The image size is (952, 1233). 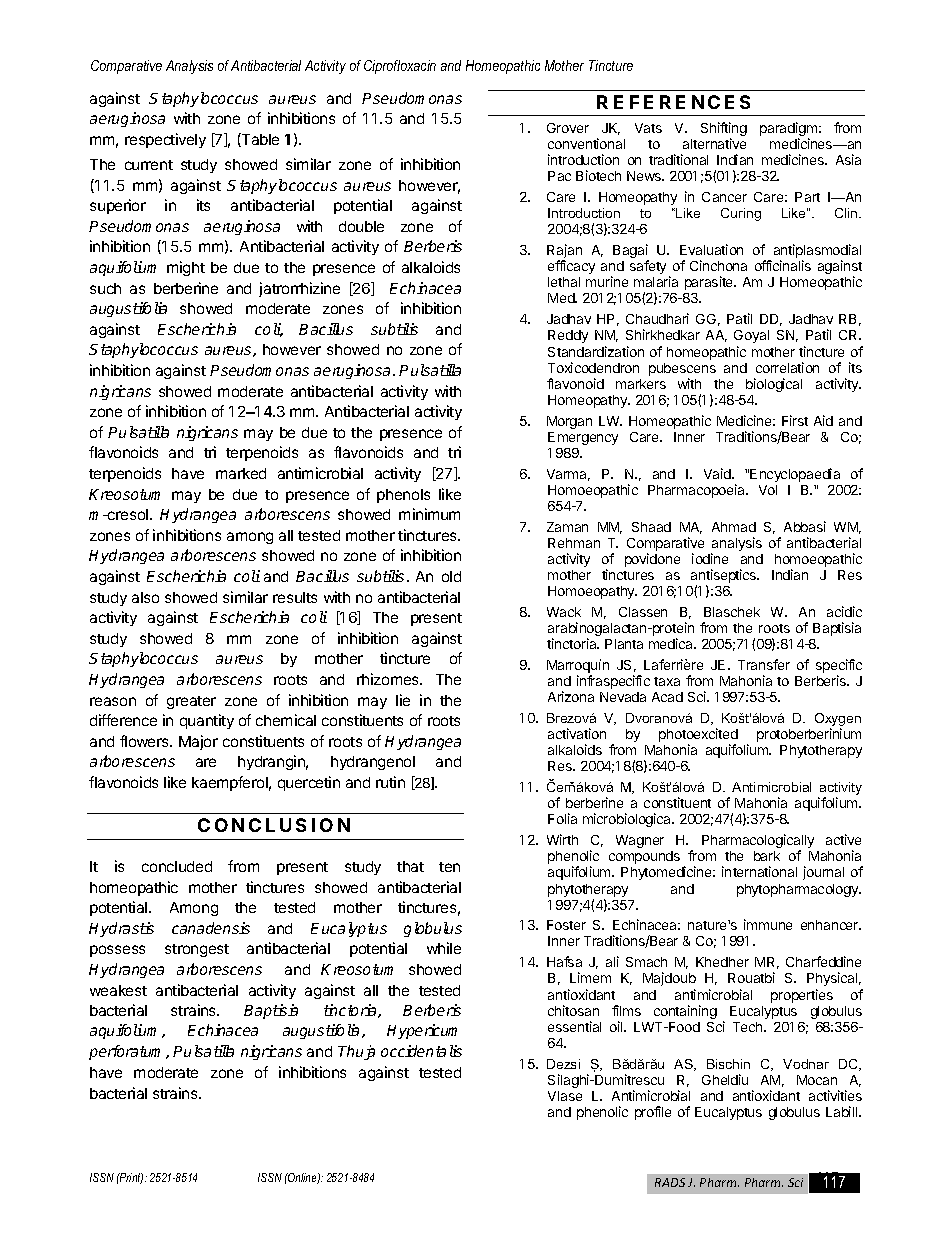 What do you see at coordinates (165, 140) in the page?
I see `respectively` at bounding box center [165, 140].
